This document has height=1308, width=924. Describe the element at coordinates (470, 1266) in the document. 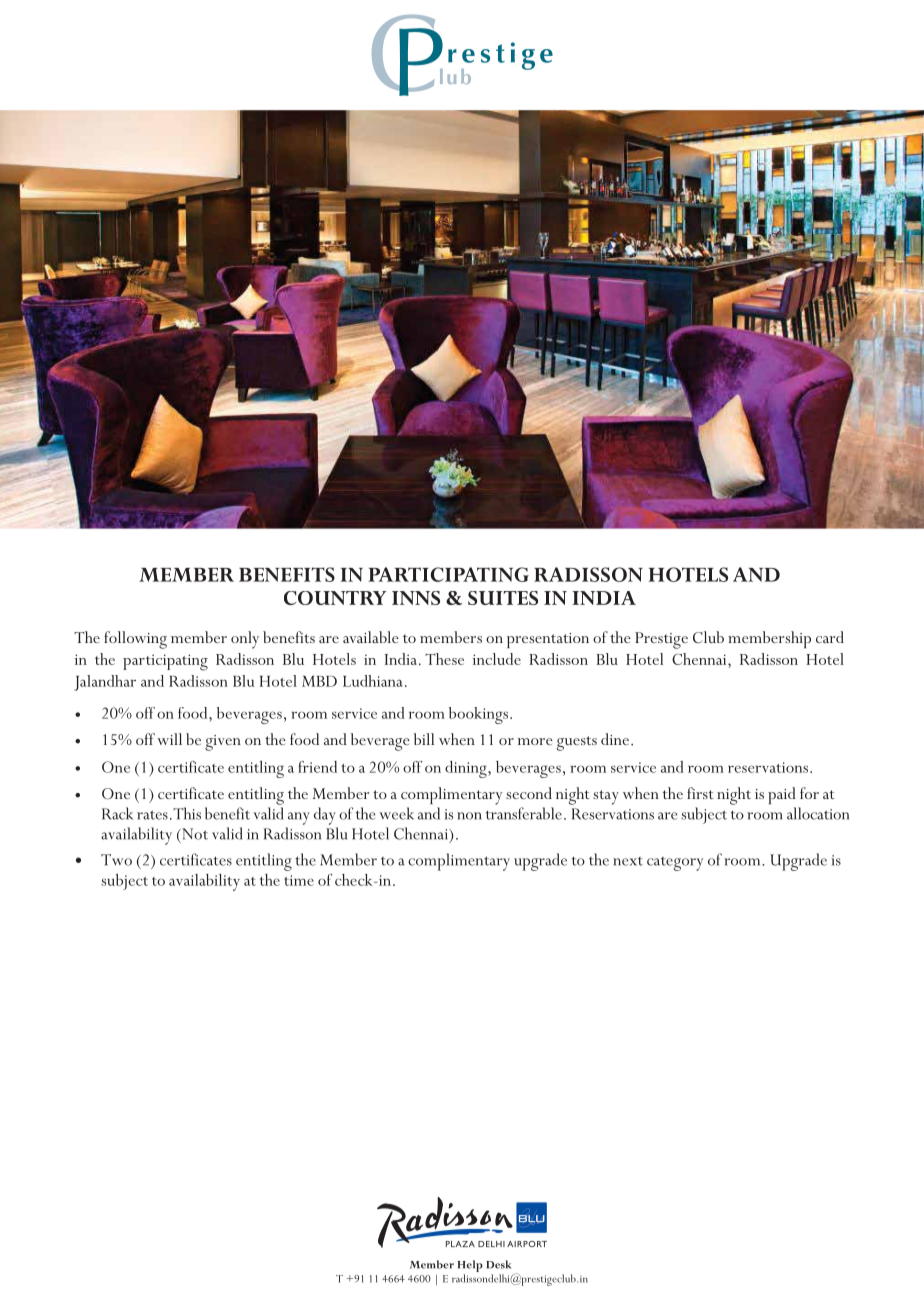

I see `Help` at that location.
